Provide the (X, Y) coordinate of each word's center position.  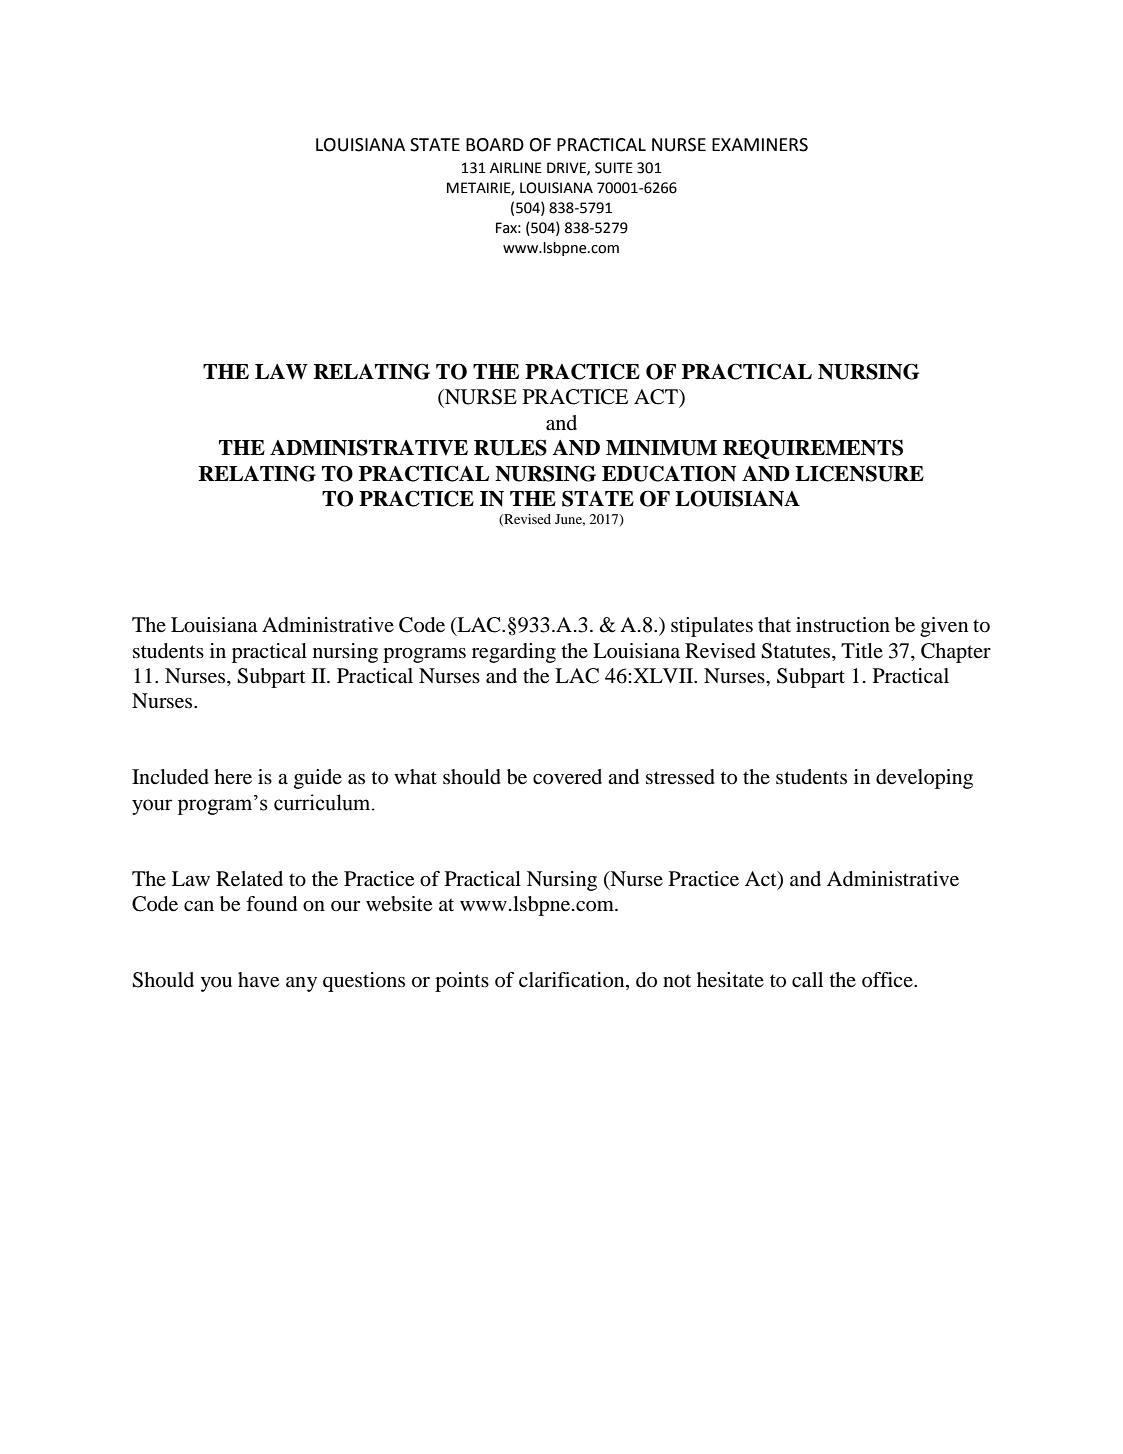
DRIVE (567, 168)
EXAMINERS (760, 145)
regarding (514, 653)
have (258, 980)
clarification (573, 981)
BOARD (495, 145)
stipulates (712, 627)
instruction (843, 625)
